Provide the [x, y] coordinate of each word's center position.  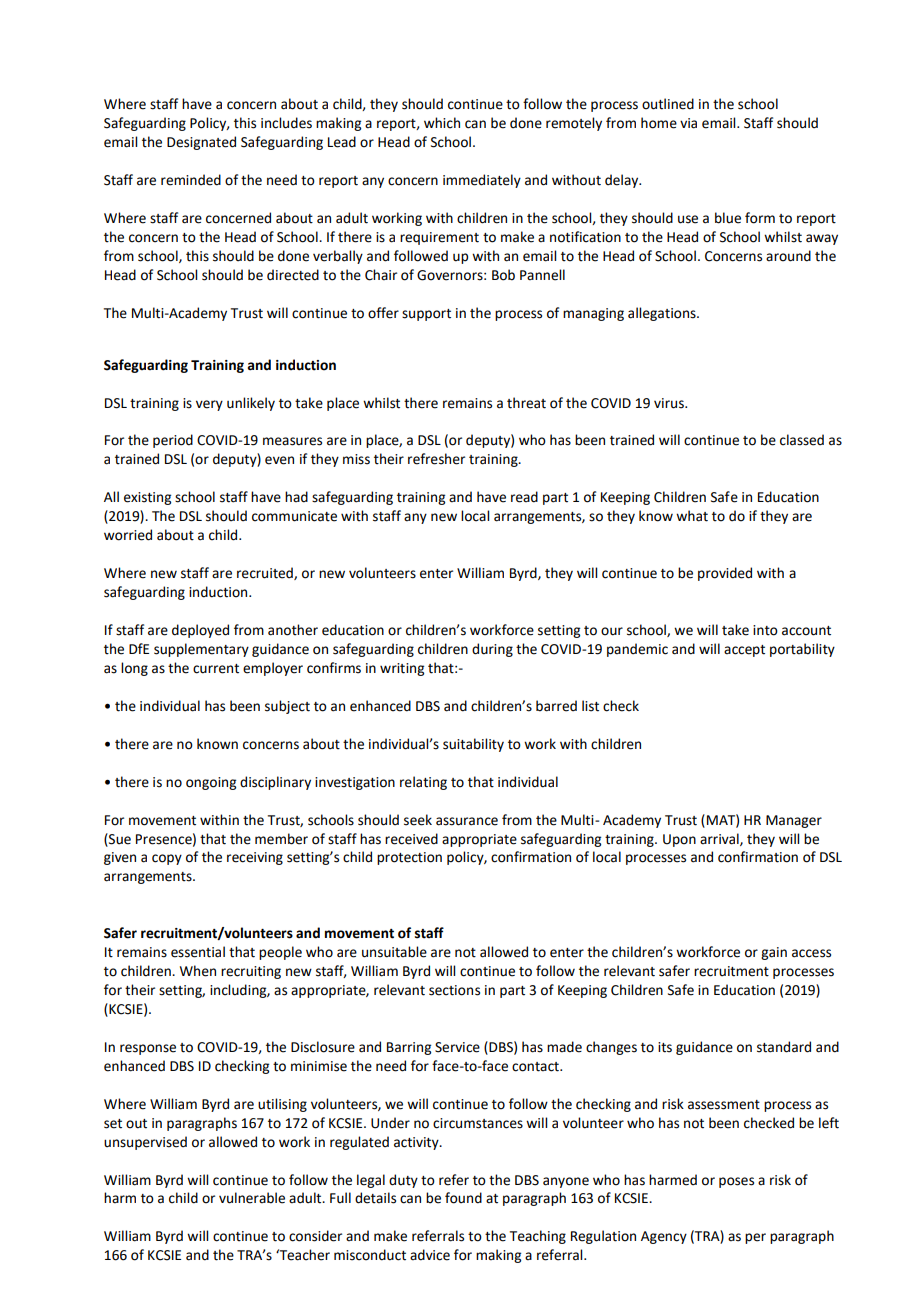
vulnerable [252, 1198]
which [442, 123]
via [688, 123]
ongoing [211, 783]
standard [784, 1047]
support [426, 315]
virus [670, 403]
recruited [266, 573]
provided [725, 574]
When [198, 971]
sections [454, 990]
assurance [467, 821]
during [492, 650]
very [209, 405]
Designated [201, 143]
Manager [794, 821]
